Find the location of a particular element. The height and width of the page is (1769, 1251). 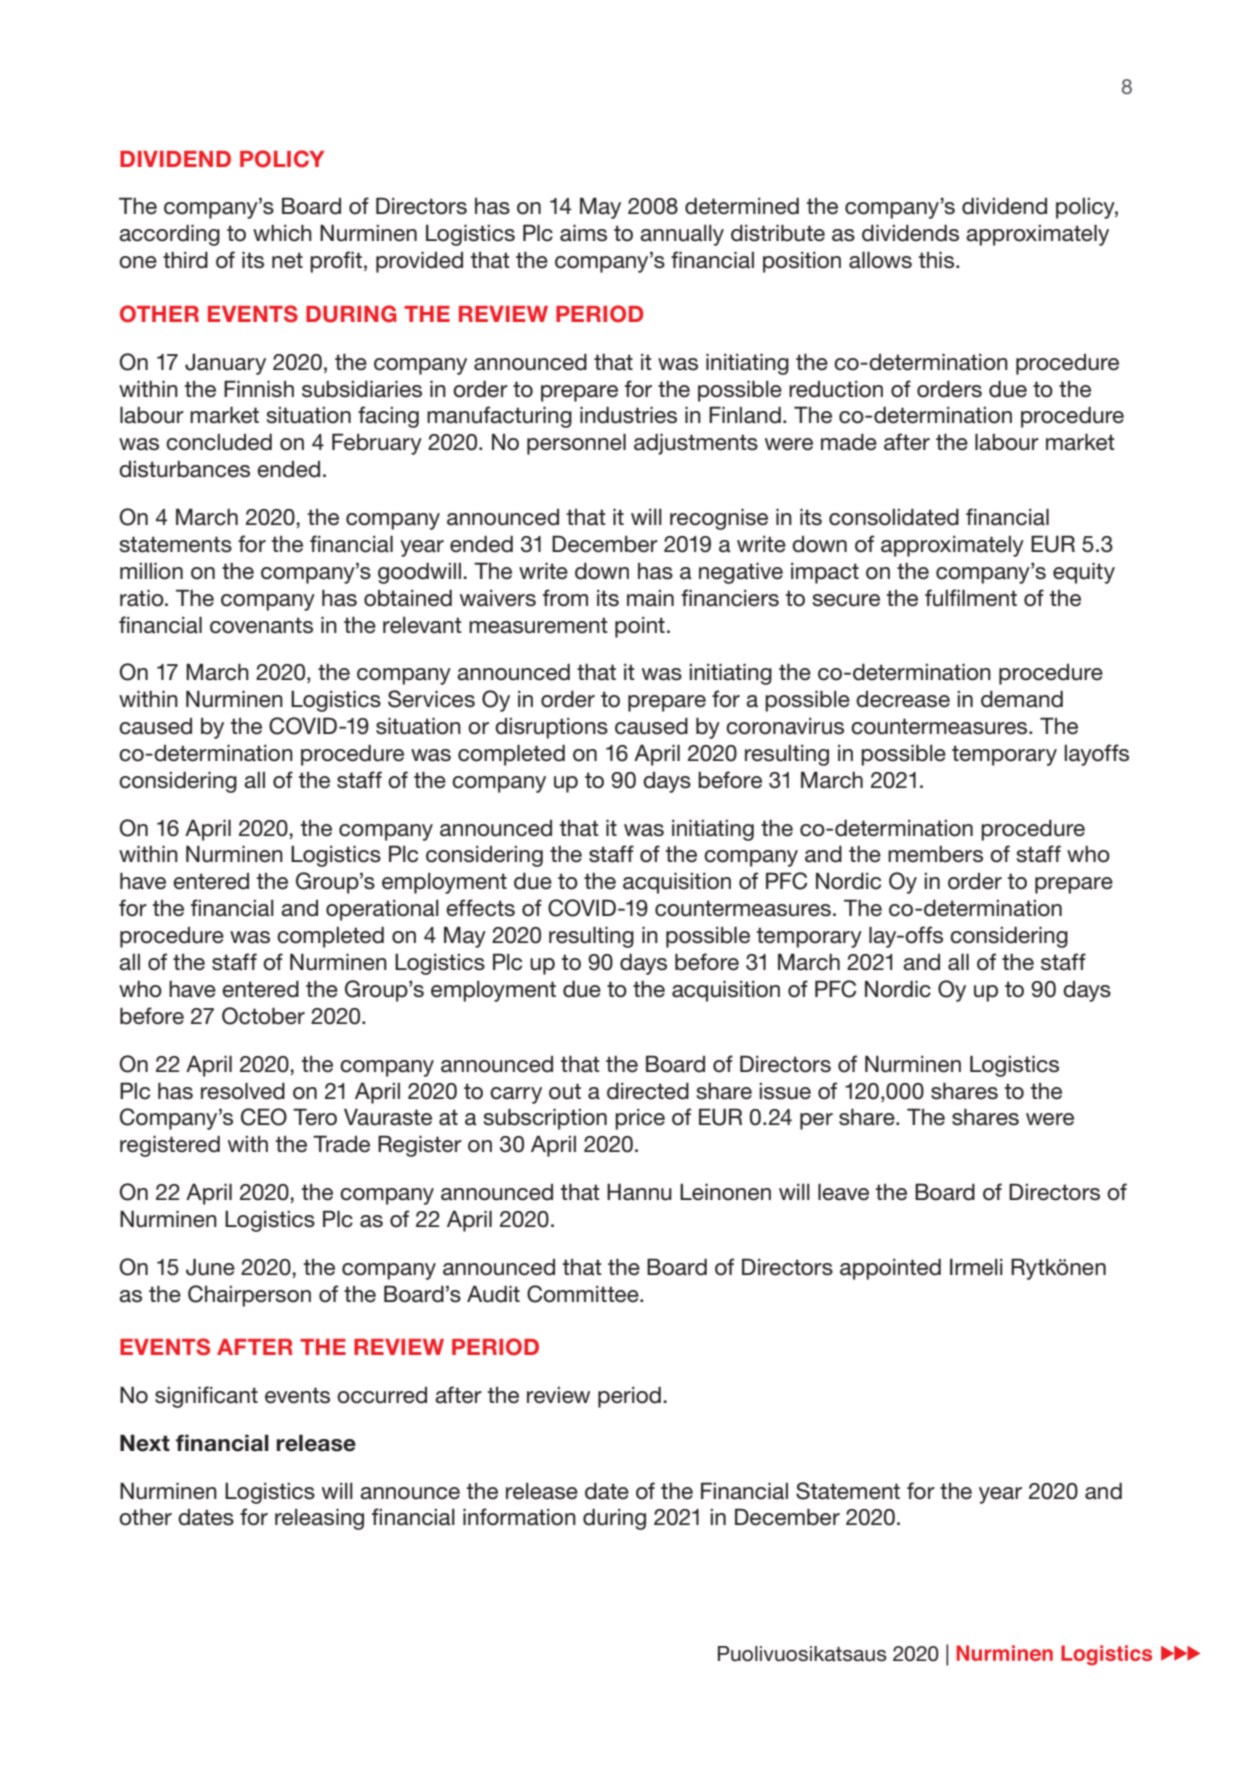

members is located at coordinates (935, 854).
